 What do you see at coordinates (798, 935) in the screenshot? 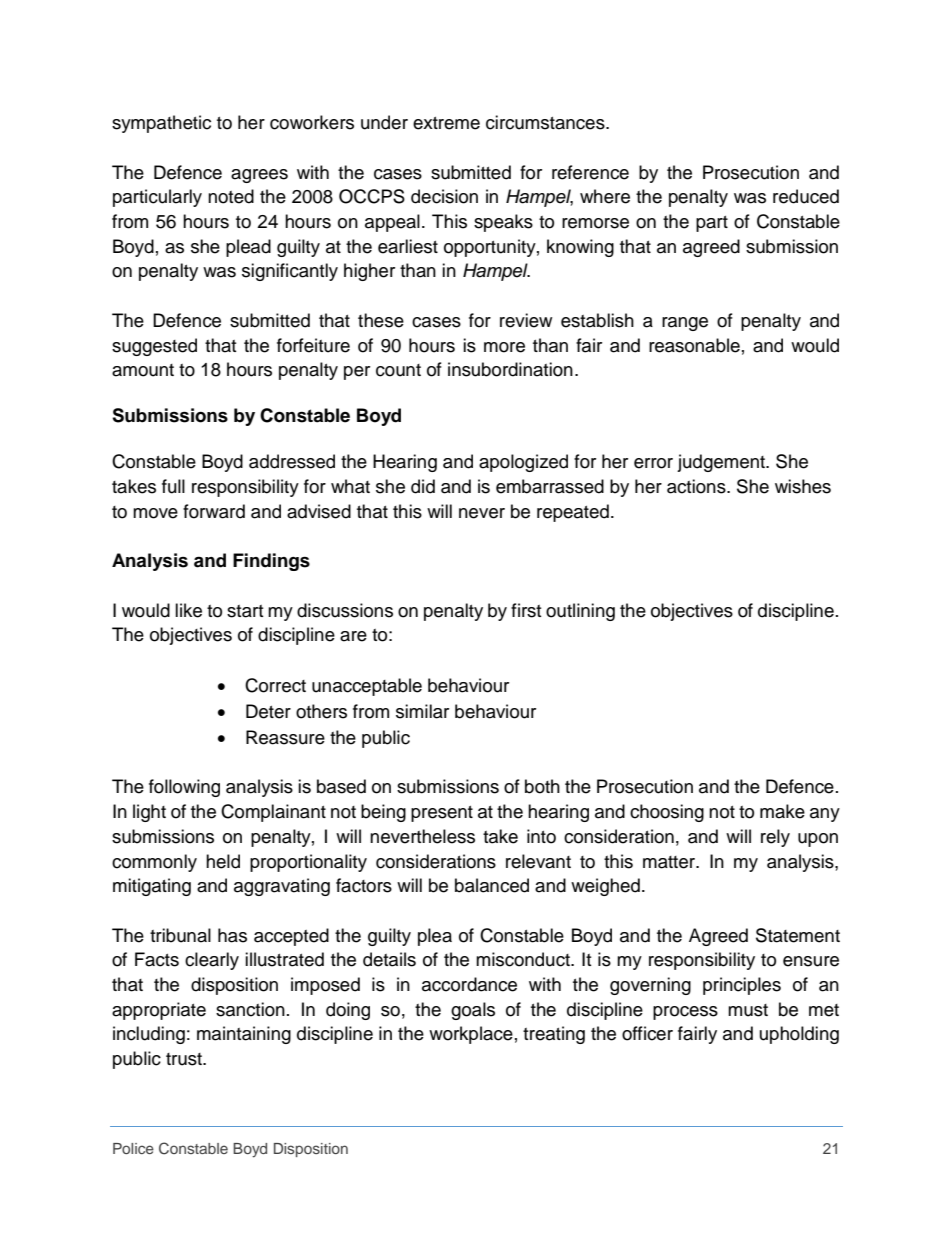
I see `Statement` at bounding box center [798, 935].
